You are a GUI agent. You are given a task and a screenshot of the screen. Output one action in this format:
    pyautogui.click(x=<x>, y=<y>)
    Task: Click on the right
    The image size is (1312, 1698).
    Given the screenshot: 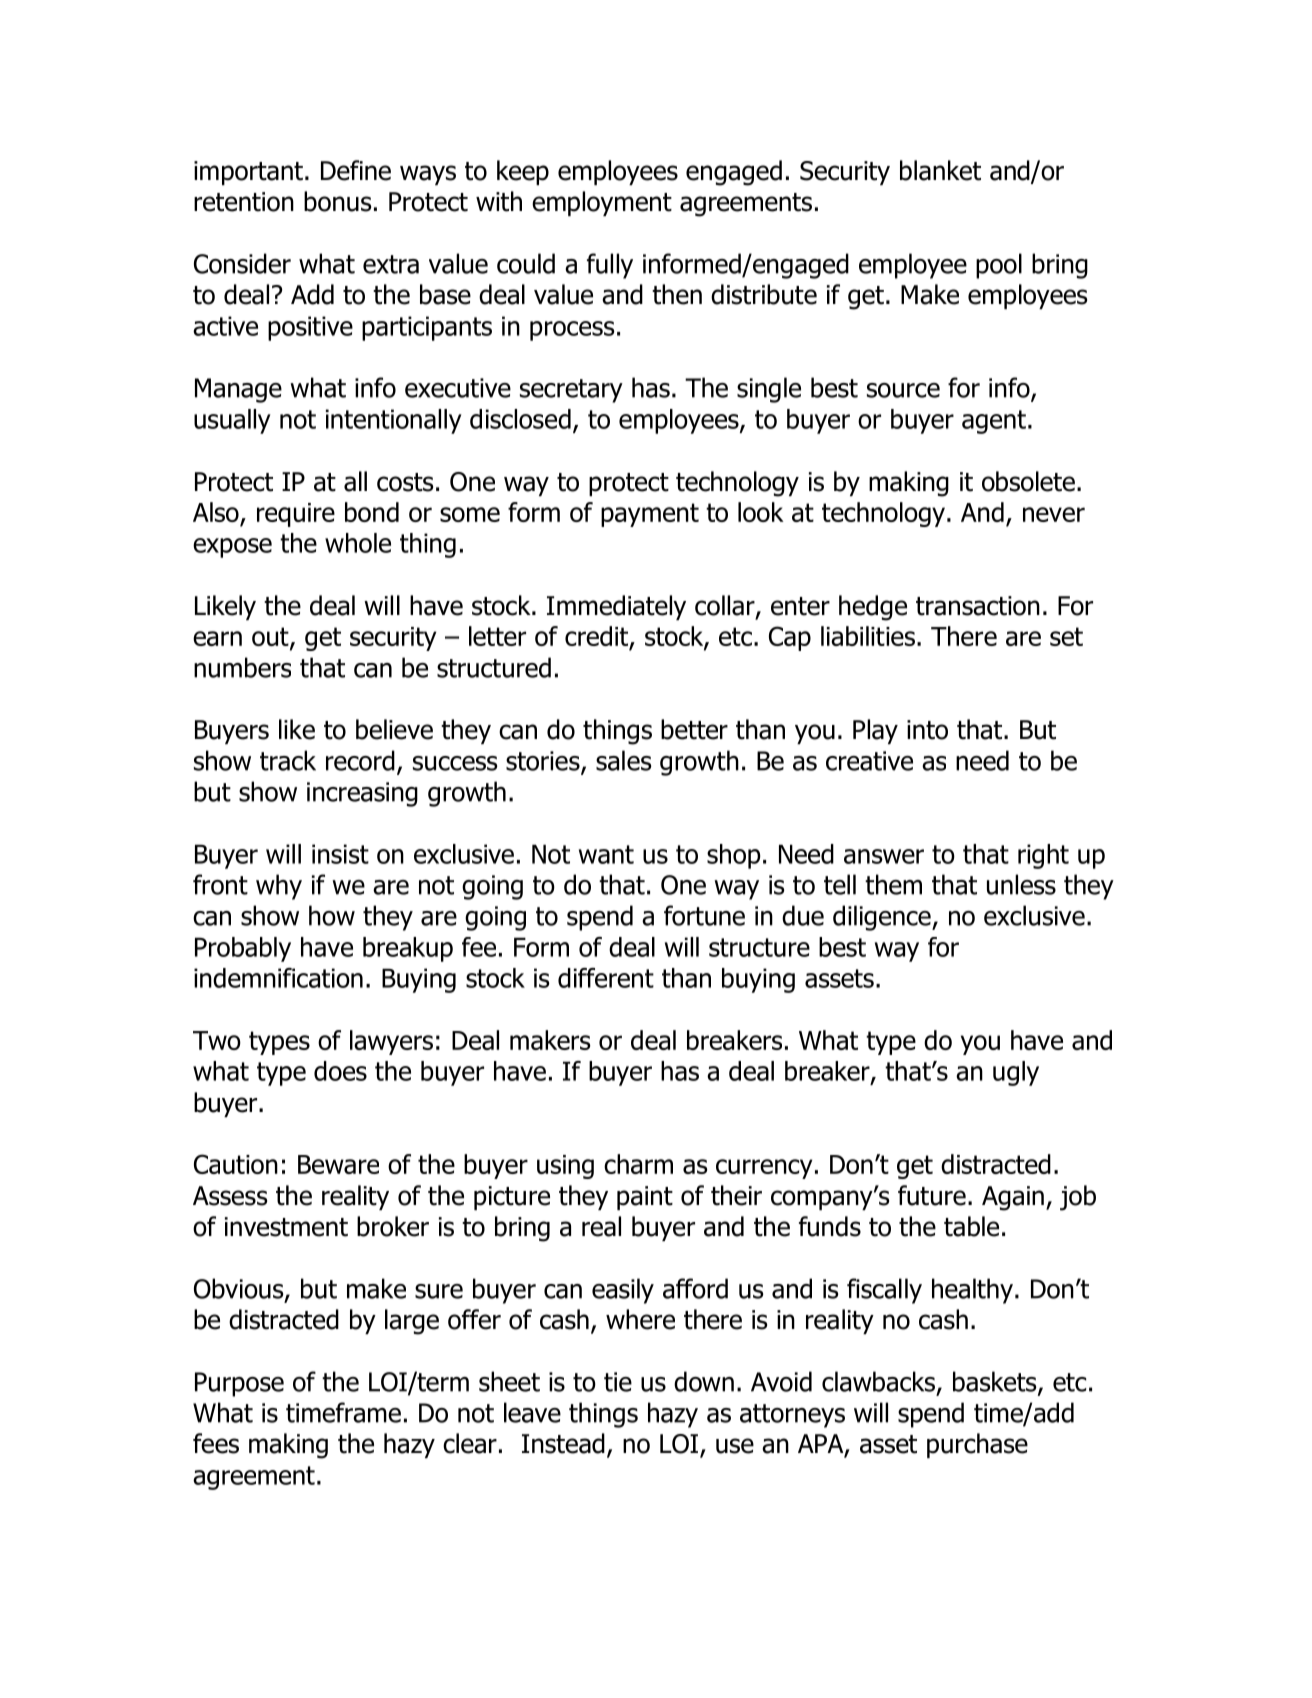 What is the action you would take?
    pyautogui.click(x=1043, y=856)
